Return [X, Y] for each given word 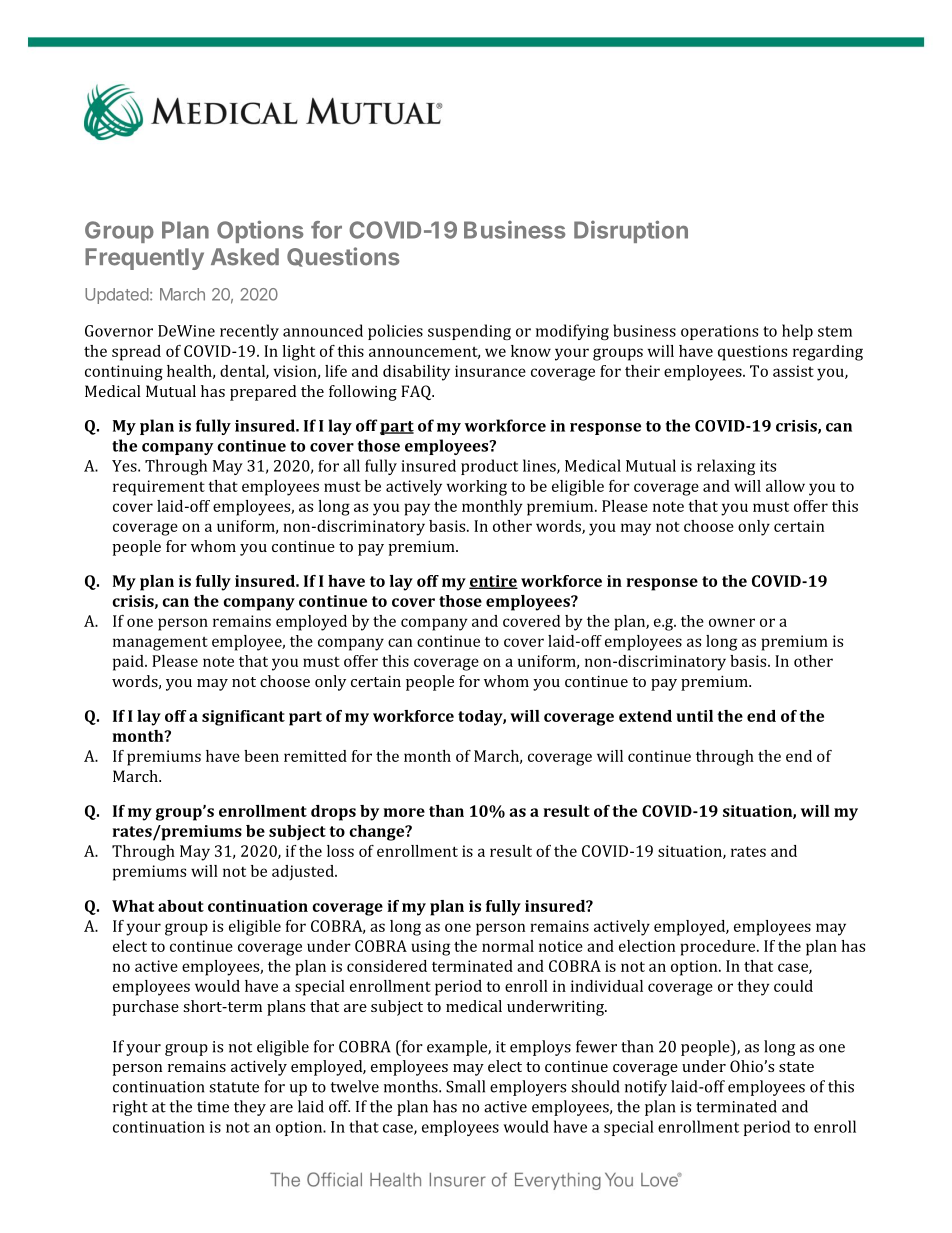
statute [234, 1087]
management [160, 644]
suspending [469, 332]
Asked [245, 257]
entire [493, 582]
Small [465, 1086]
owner [732, 622]
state [796, 1067]
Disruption [631, 231]
